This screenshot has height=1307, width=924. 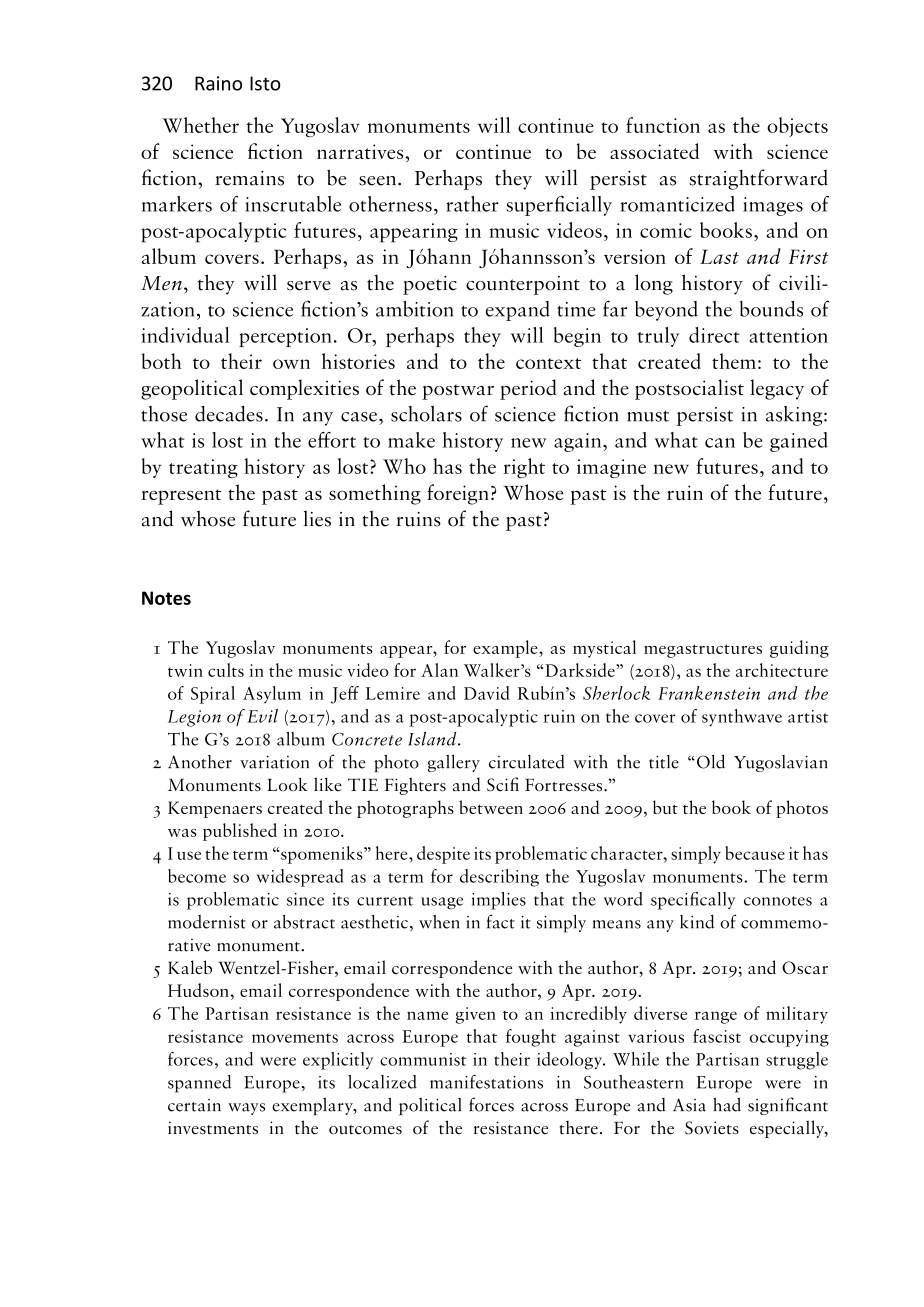 What do you see at coordinates (503, 784) in the screenshot?
I see `Scifi` at bounding box center [503, 784].
